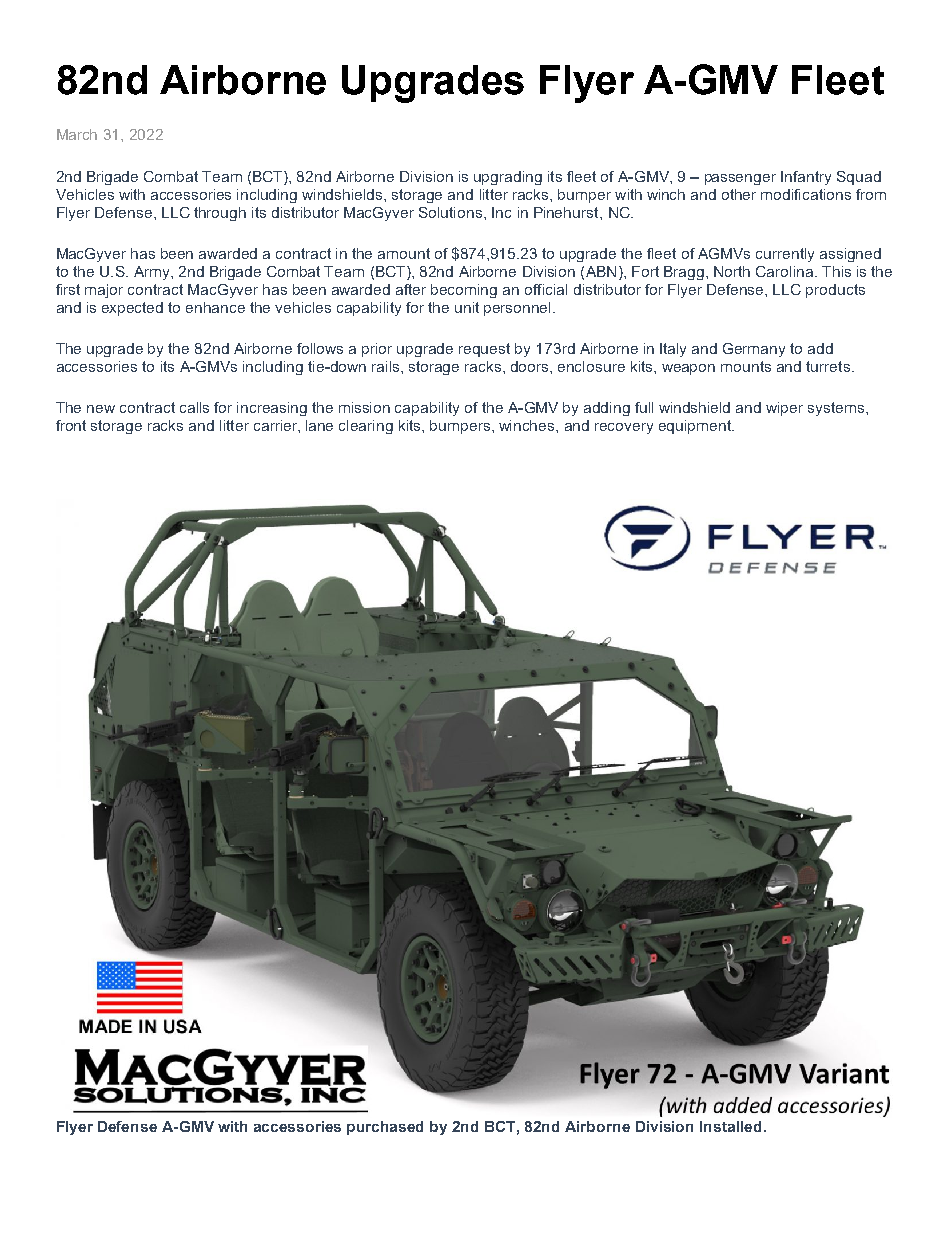  What do you see at coordinates (220, 214) in the screenshot?
I see `through` at bounding box center [220, 214].
